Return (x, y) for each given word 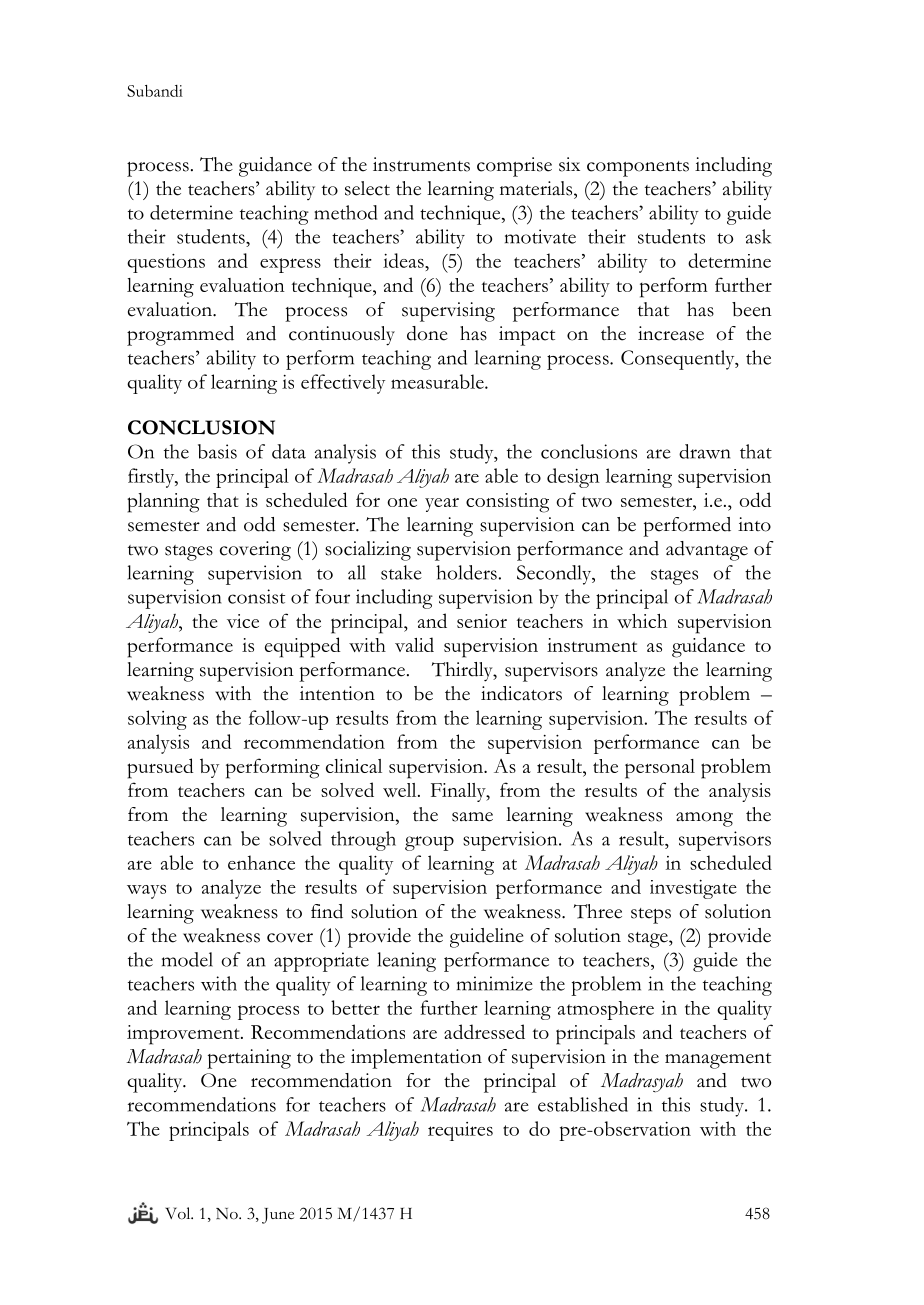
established (583, 1104)
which (642, 621)
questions (166, 263)
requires (460, 1131)
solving (157, 720)
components (638, 169)
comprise (514, 167)
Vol (179, 1213)
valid (414, 644)
